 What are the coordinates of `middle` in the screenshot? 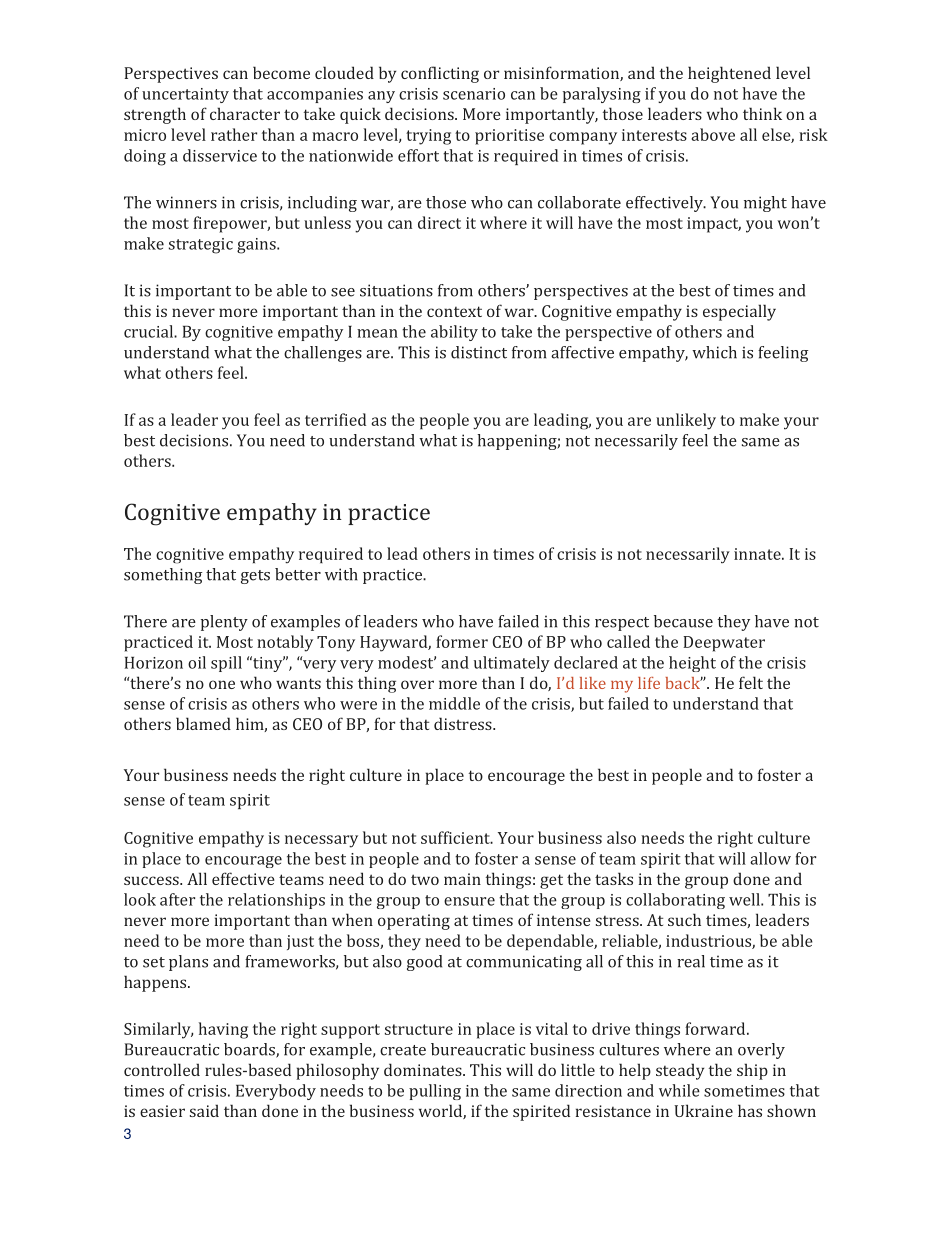 It's located at (454, 703).
